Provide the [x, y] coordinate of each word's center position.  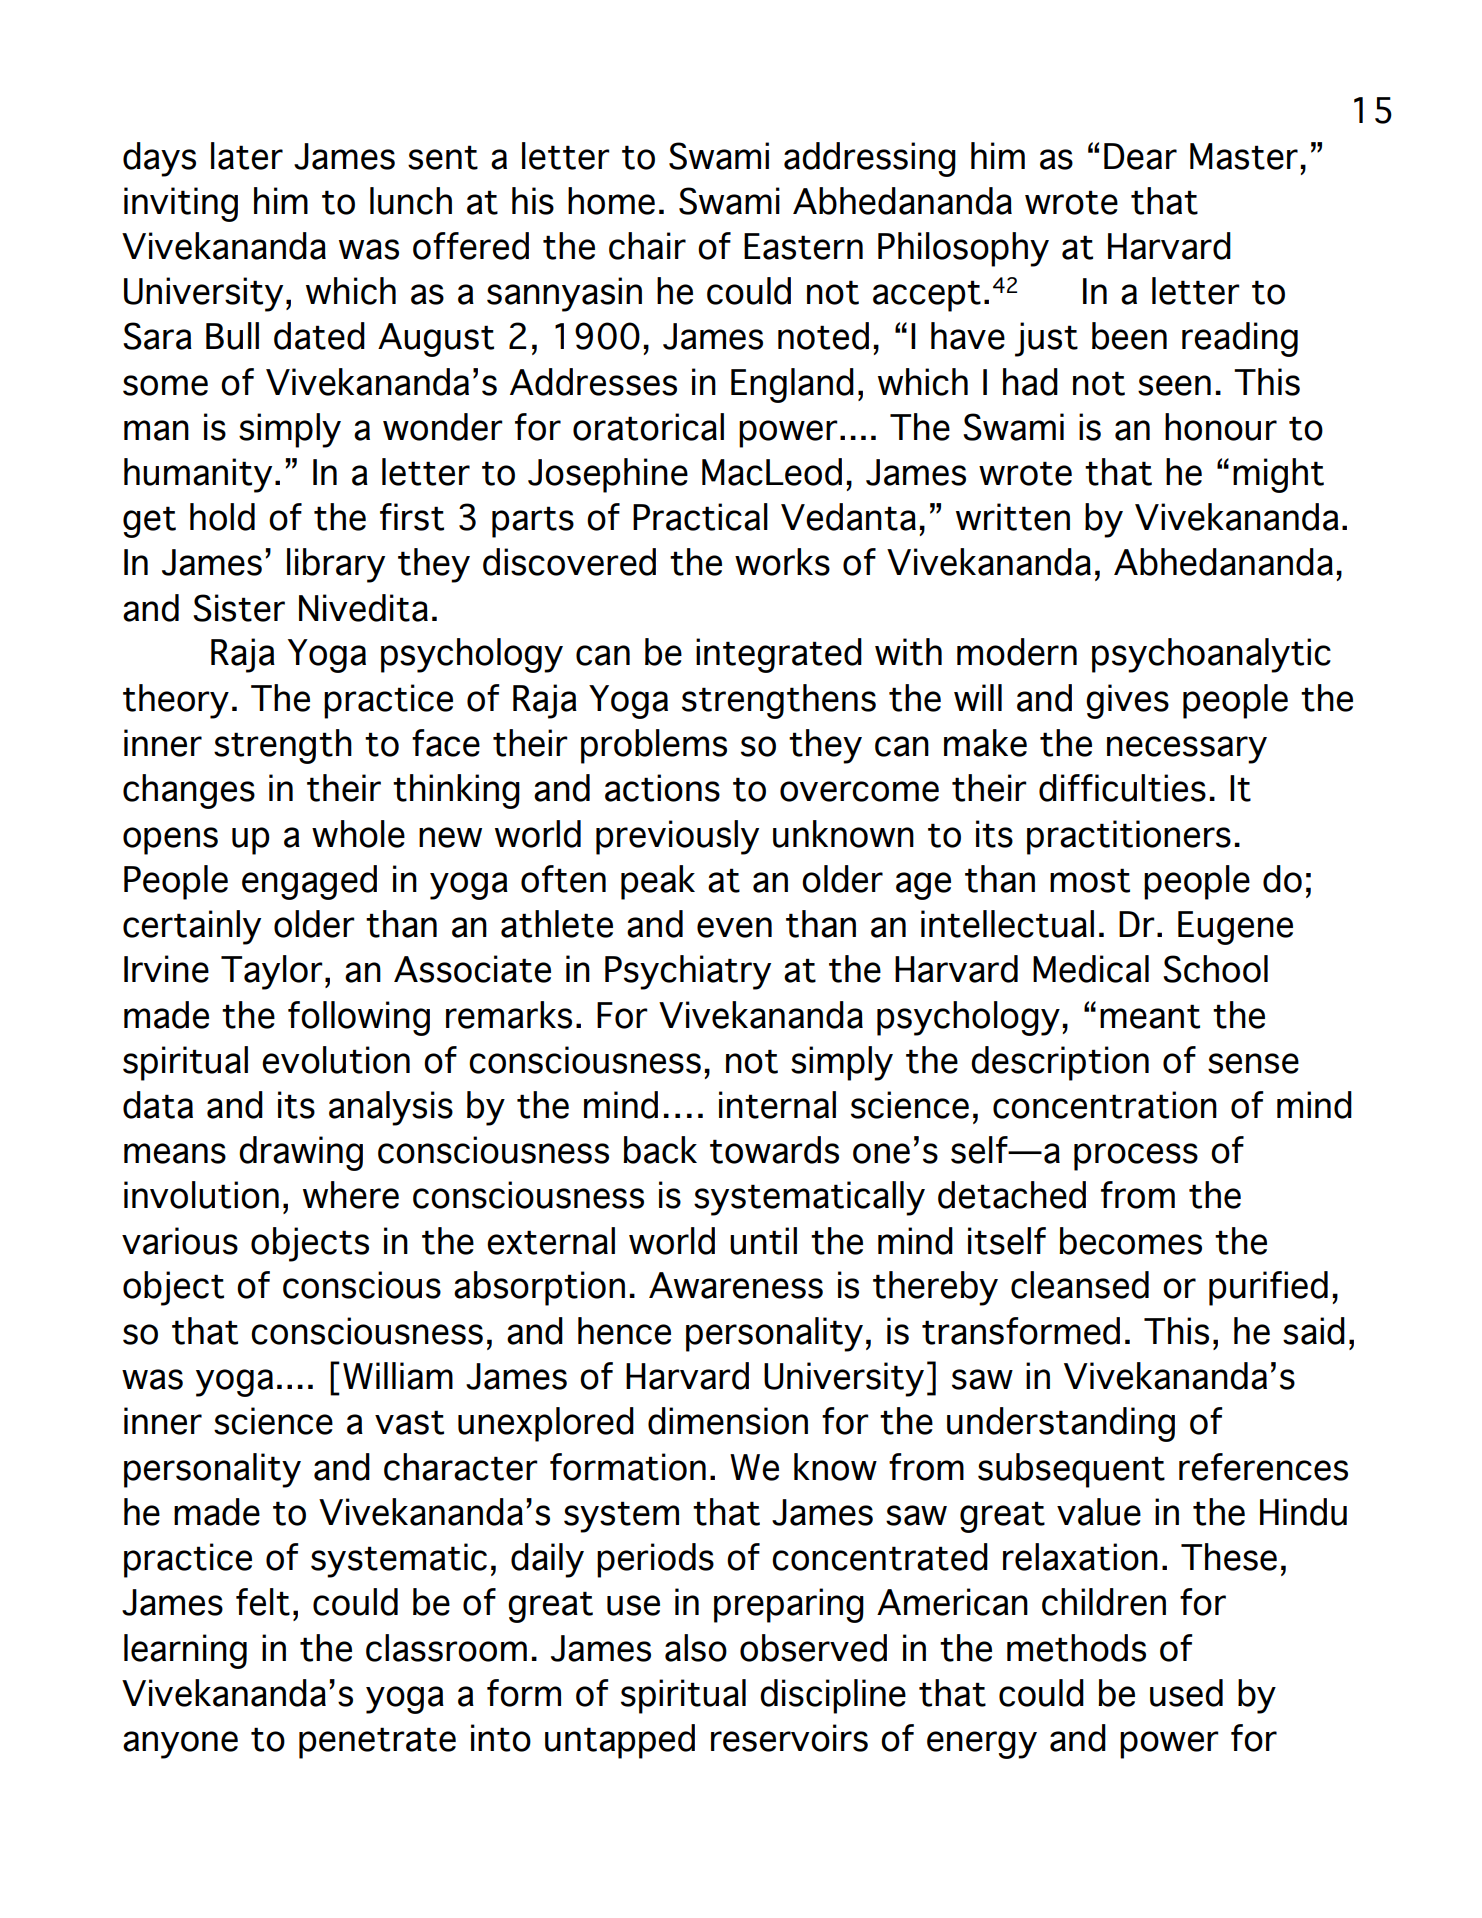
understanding [1061, 1424]
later [247, 156]
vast [409, 1422]
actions [662, 788]
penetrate [377, 1743]
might [1278, 475]
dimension [728, 1421]
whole [358, 834]
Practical [700, 517]
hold [222, 517]
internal [777, 1105]
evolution [336, 1060]
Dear [1140, 156]
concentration [1105, 1105]
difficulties [1122, 788]
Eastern [803, 246]
